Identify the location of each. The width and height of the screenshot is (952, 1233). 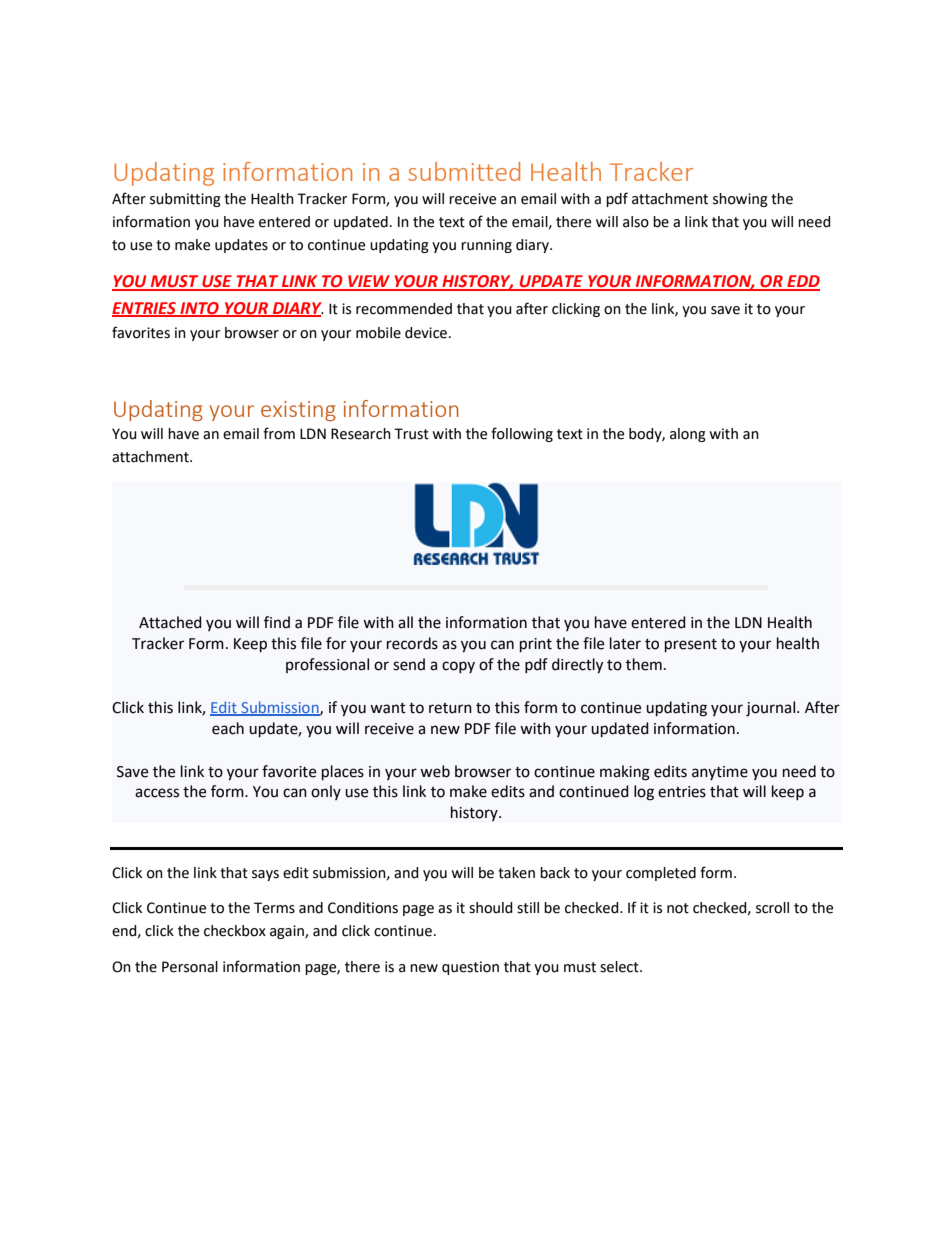
(228, 728).
